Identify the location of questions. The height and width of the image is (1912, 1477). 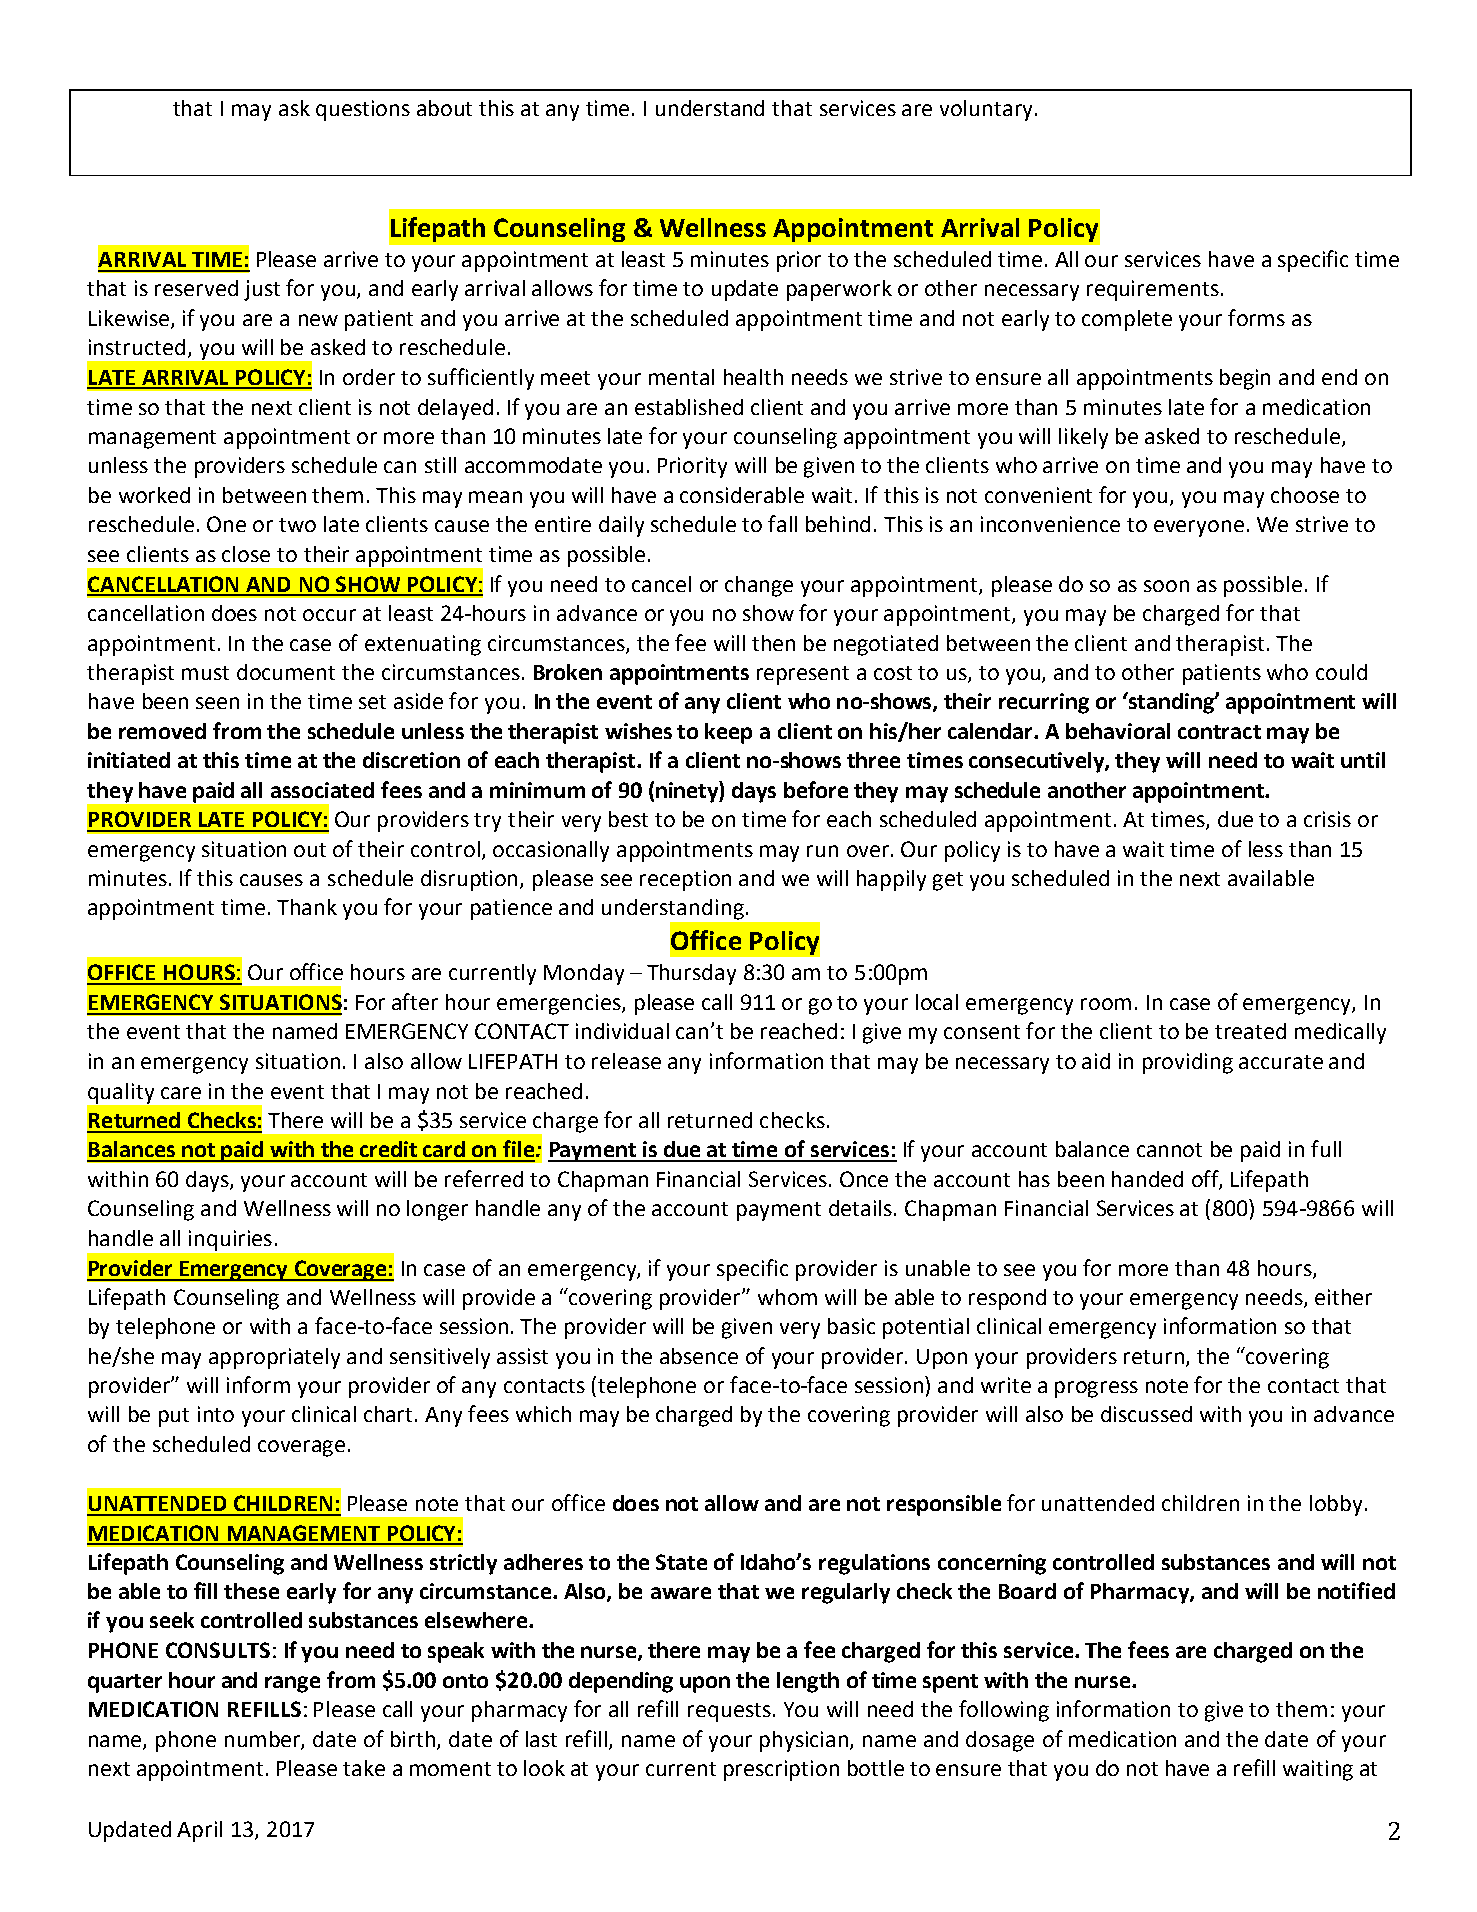
(363, 110).
